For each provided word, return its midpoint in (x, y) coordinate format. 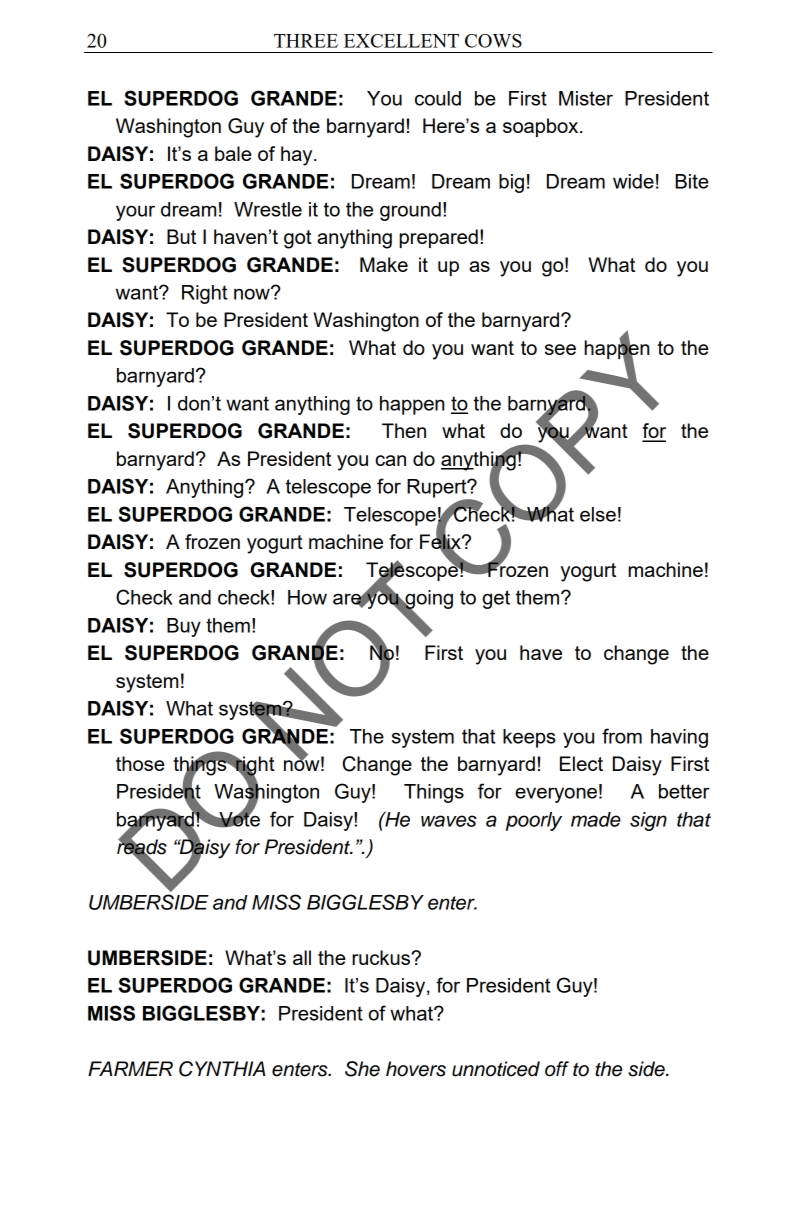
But (181, 236)
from (622, 736)
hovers (416, 1069)
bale (233, 153)
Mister (586, 98)
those (140, 763)
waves (449, 821)
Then (404, 430)
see (560, 349)
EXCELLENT (401, 41)
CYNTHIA (222, 1069)
